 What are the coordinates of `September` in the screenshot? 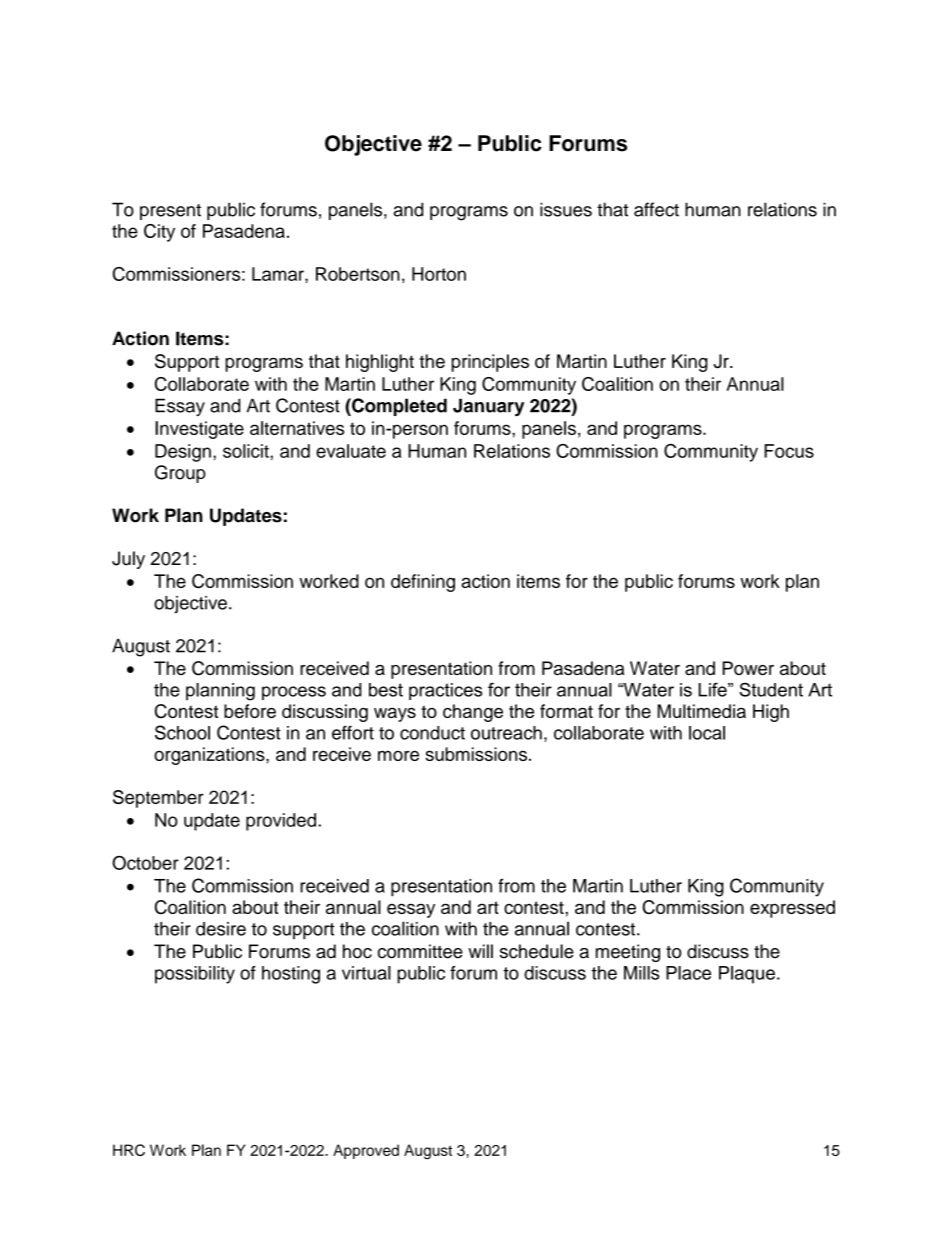 It's located at (158, 799).
